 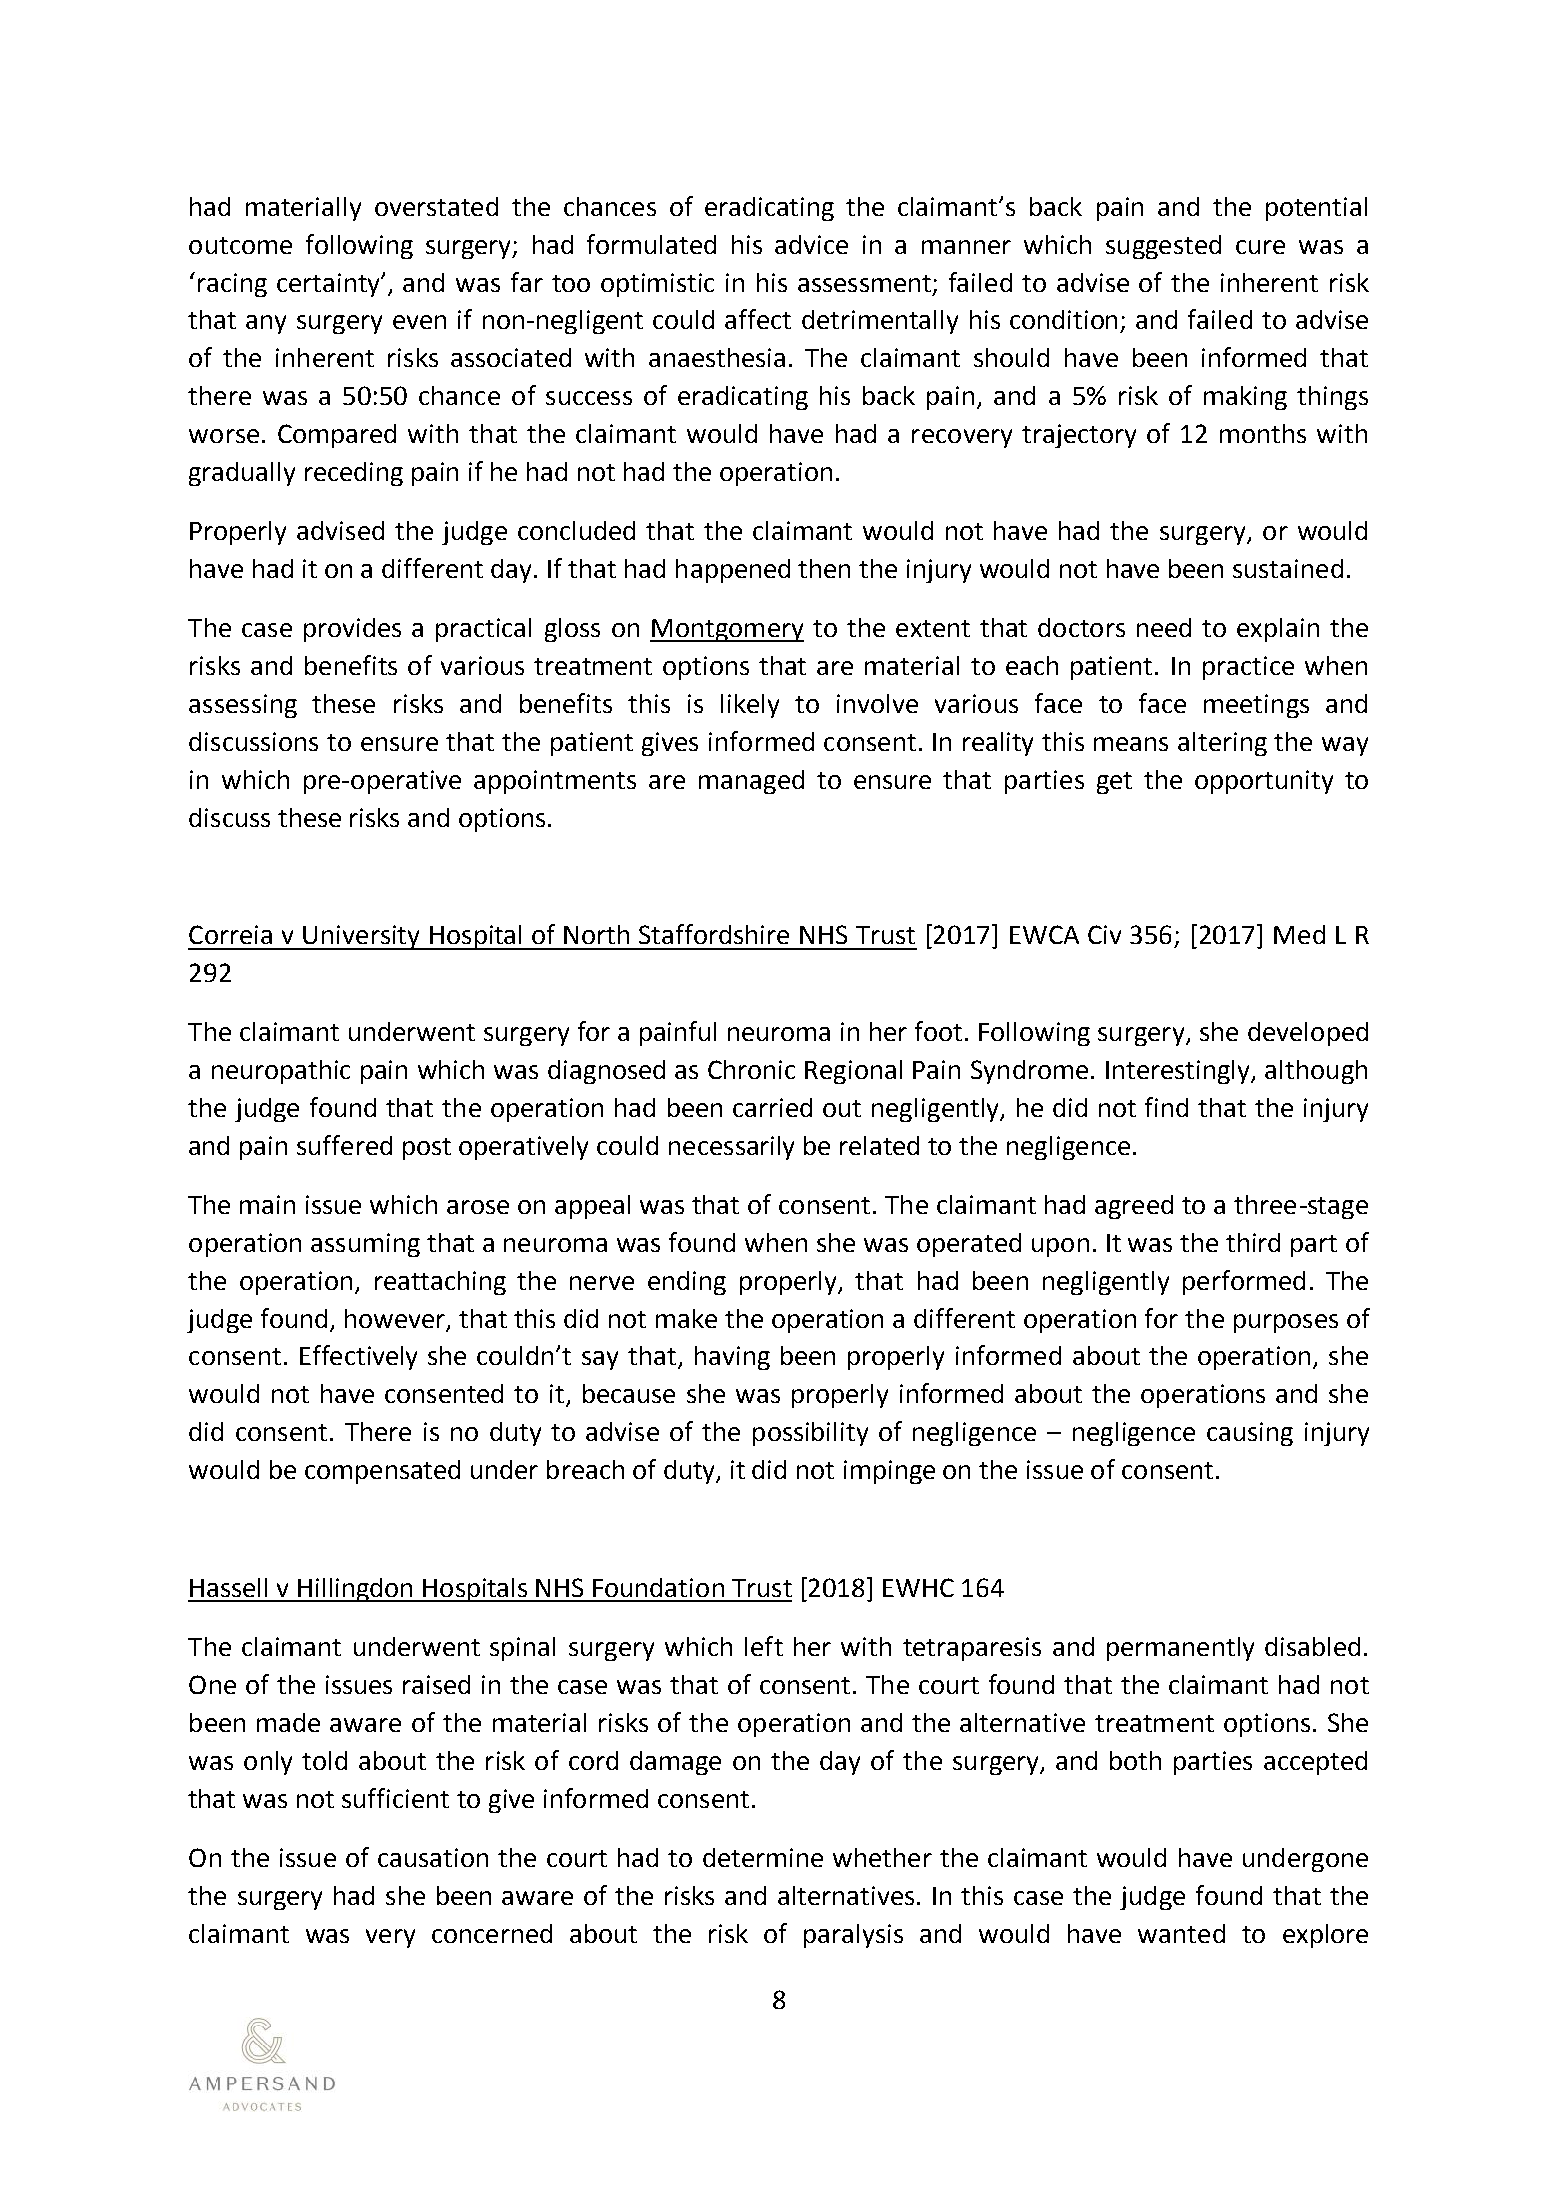 I want to click on advice, so click(x=811, y=244).
